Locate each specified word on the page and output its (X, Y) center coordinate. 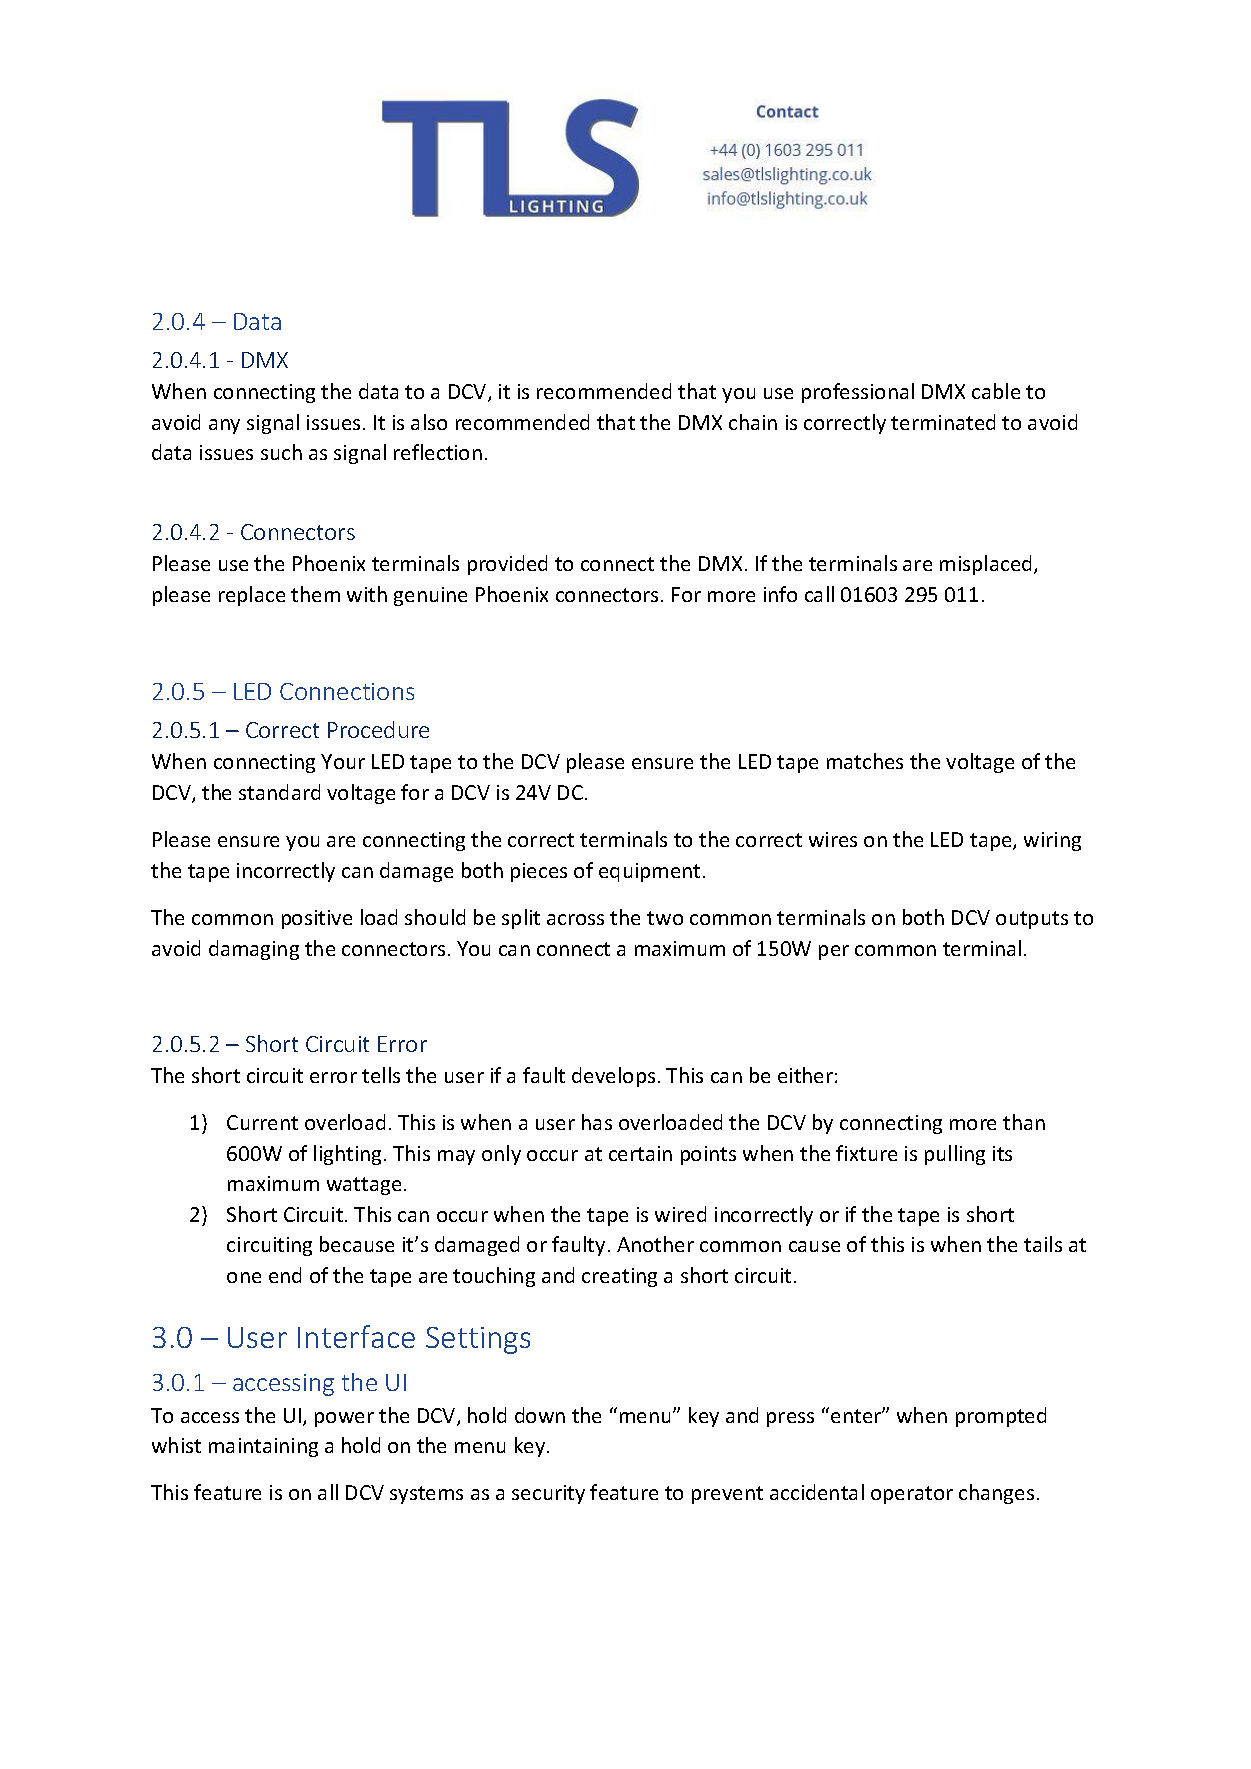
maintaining (263, 1447)
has (597, 1122)
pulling (955, 1155)
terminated (943, 422)
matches (865, 761)
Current (262, 1122)
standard (279, 792)
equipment (649, 872)
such (281, 452)
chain (753, 422)
